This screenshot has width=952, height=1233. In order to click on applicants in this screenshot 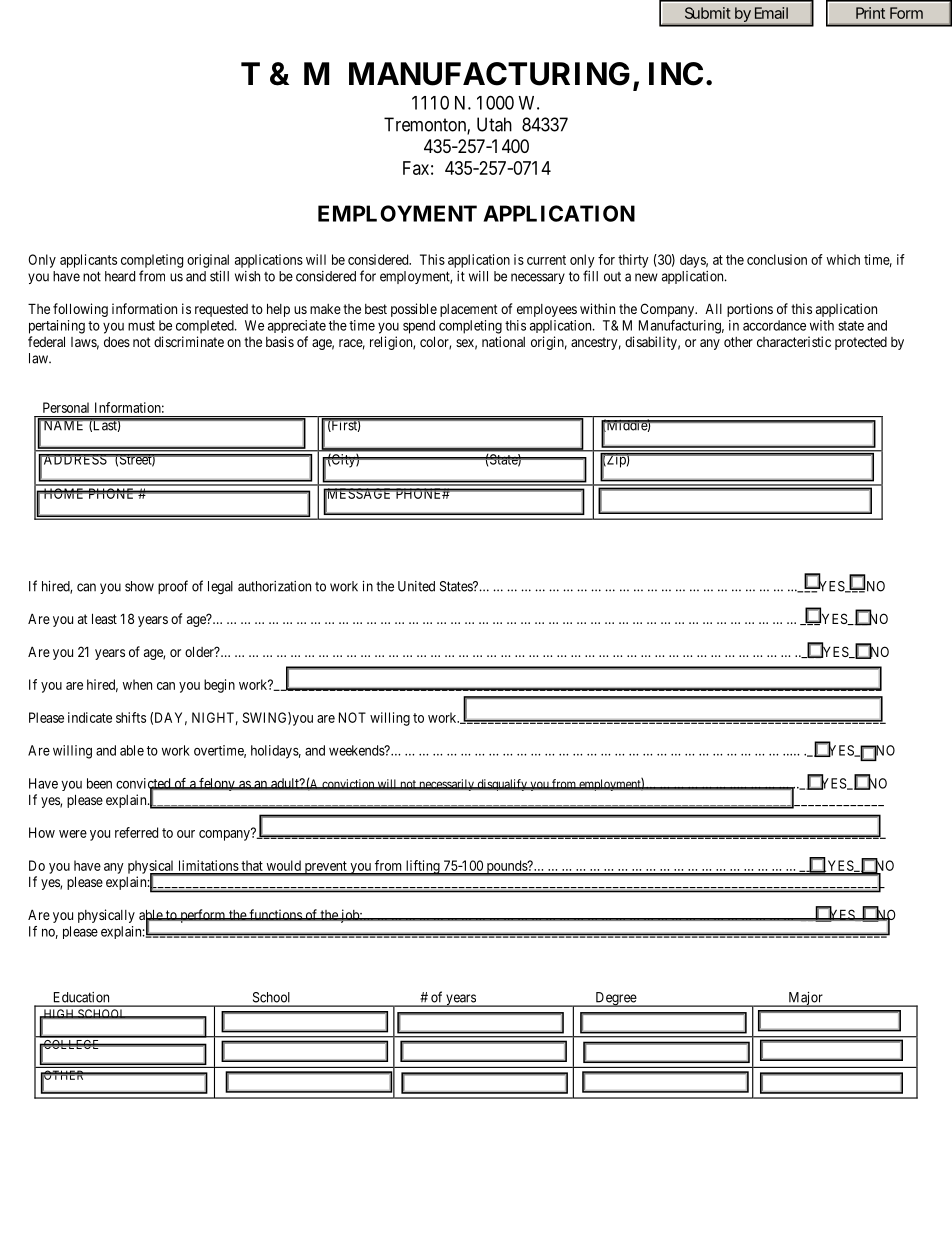, I will do `click(88, 261)`.
